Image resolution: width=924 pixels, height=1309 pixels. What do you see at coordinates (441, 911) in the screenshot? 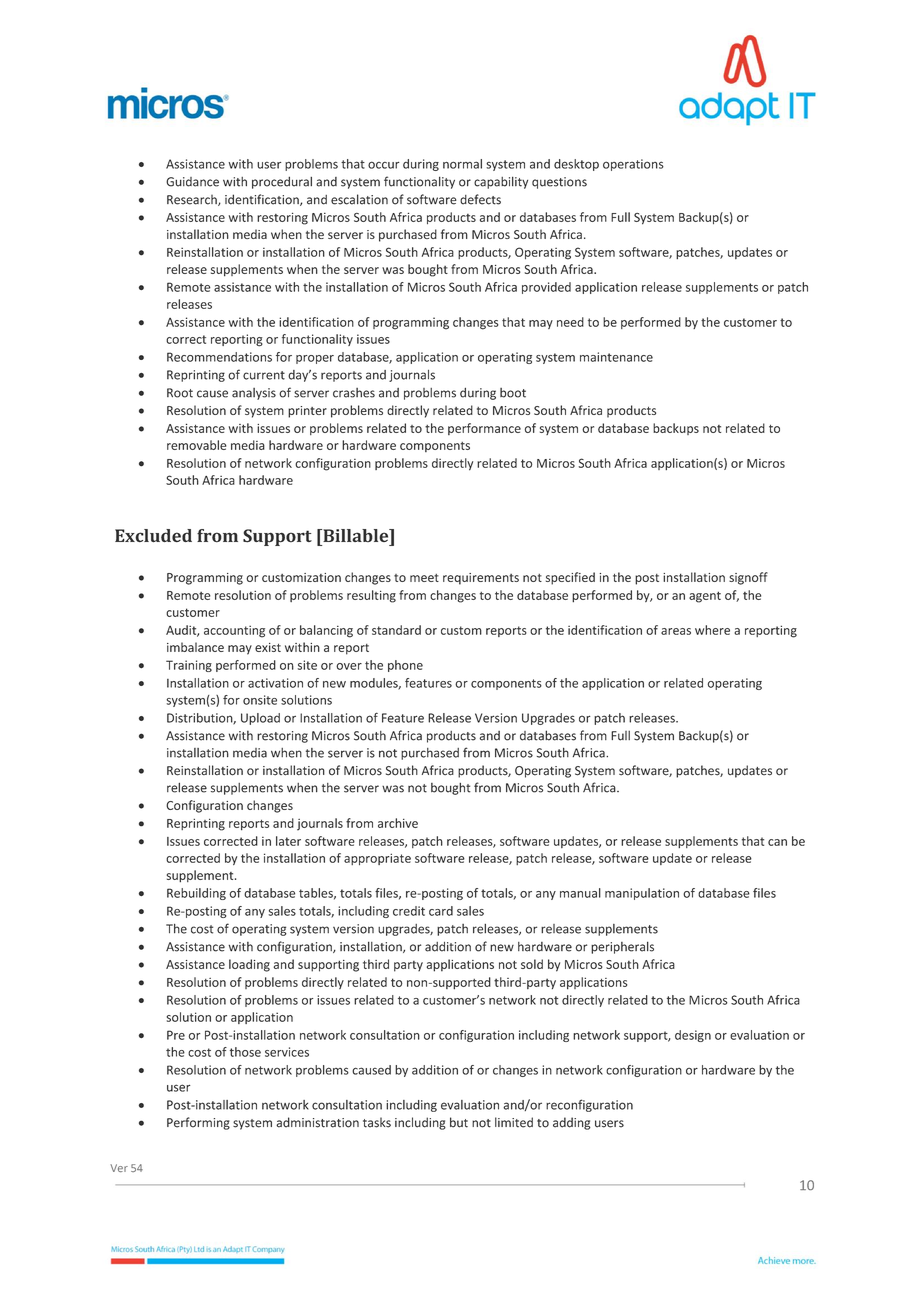
I see `card` at bounding box center [441, 911].
